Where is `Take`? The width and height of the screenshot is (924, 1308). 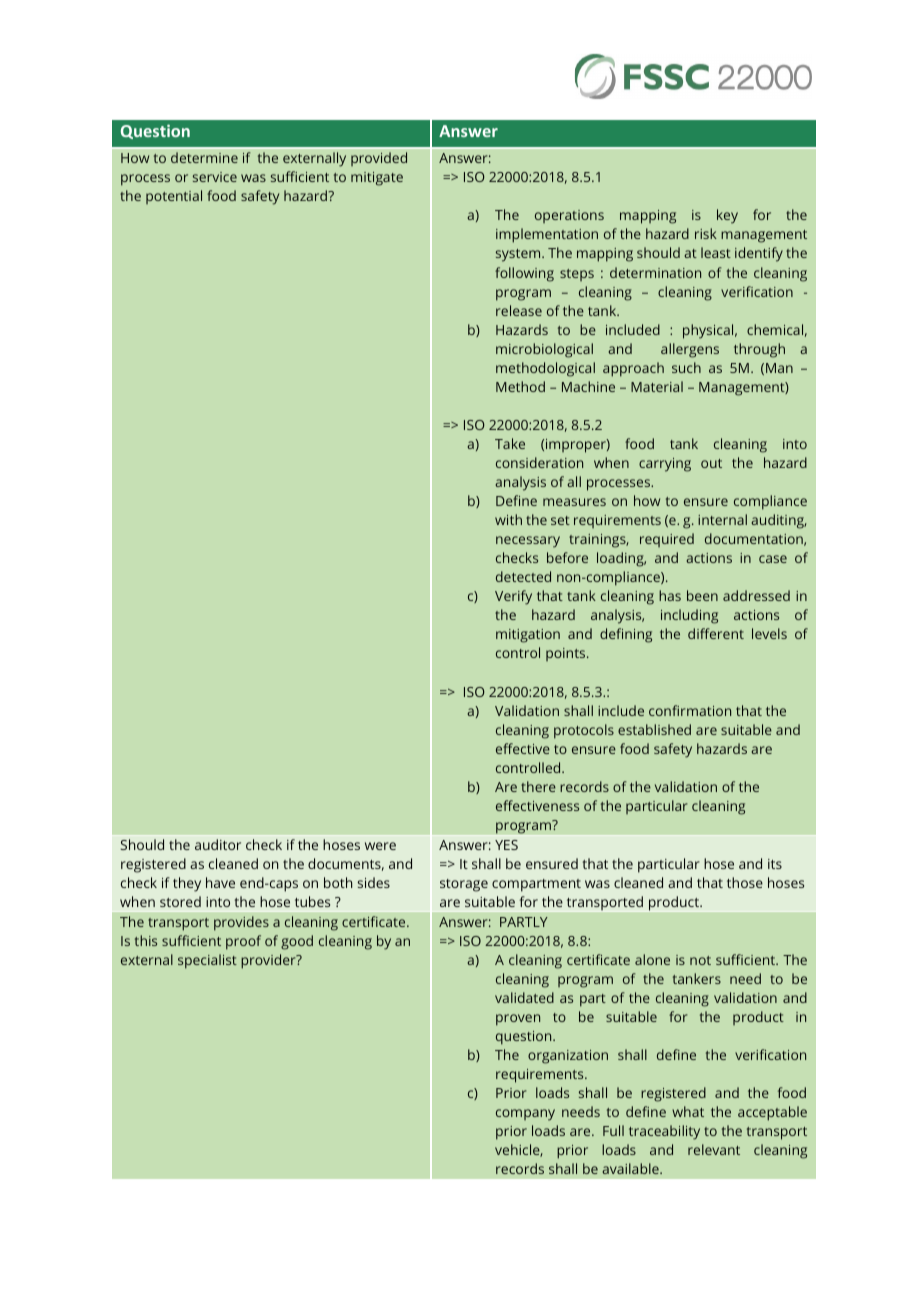 Take is located at coordinates (510, 443).
